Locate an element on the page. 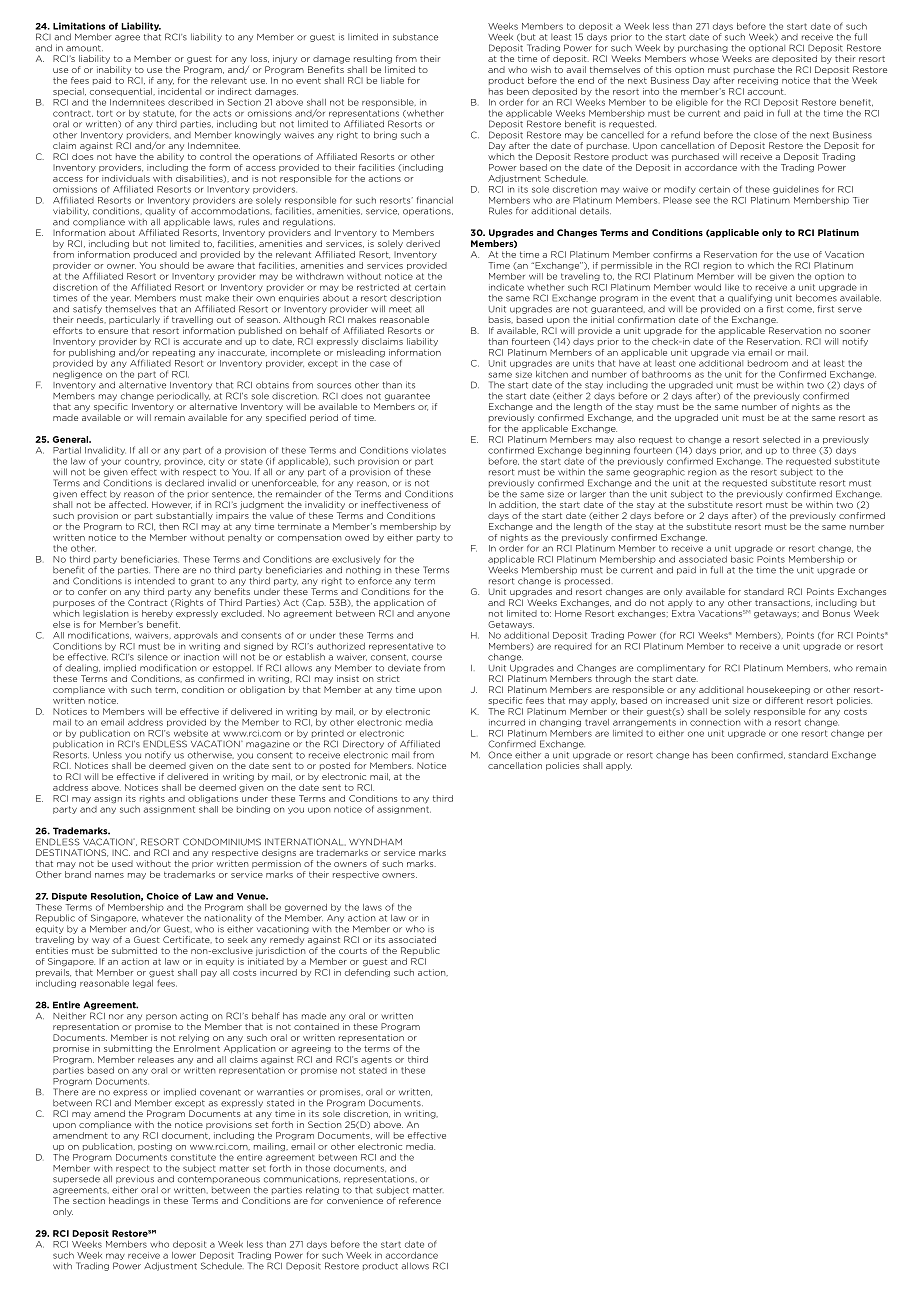  whatever is located at coordinates (163, 918).
